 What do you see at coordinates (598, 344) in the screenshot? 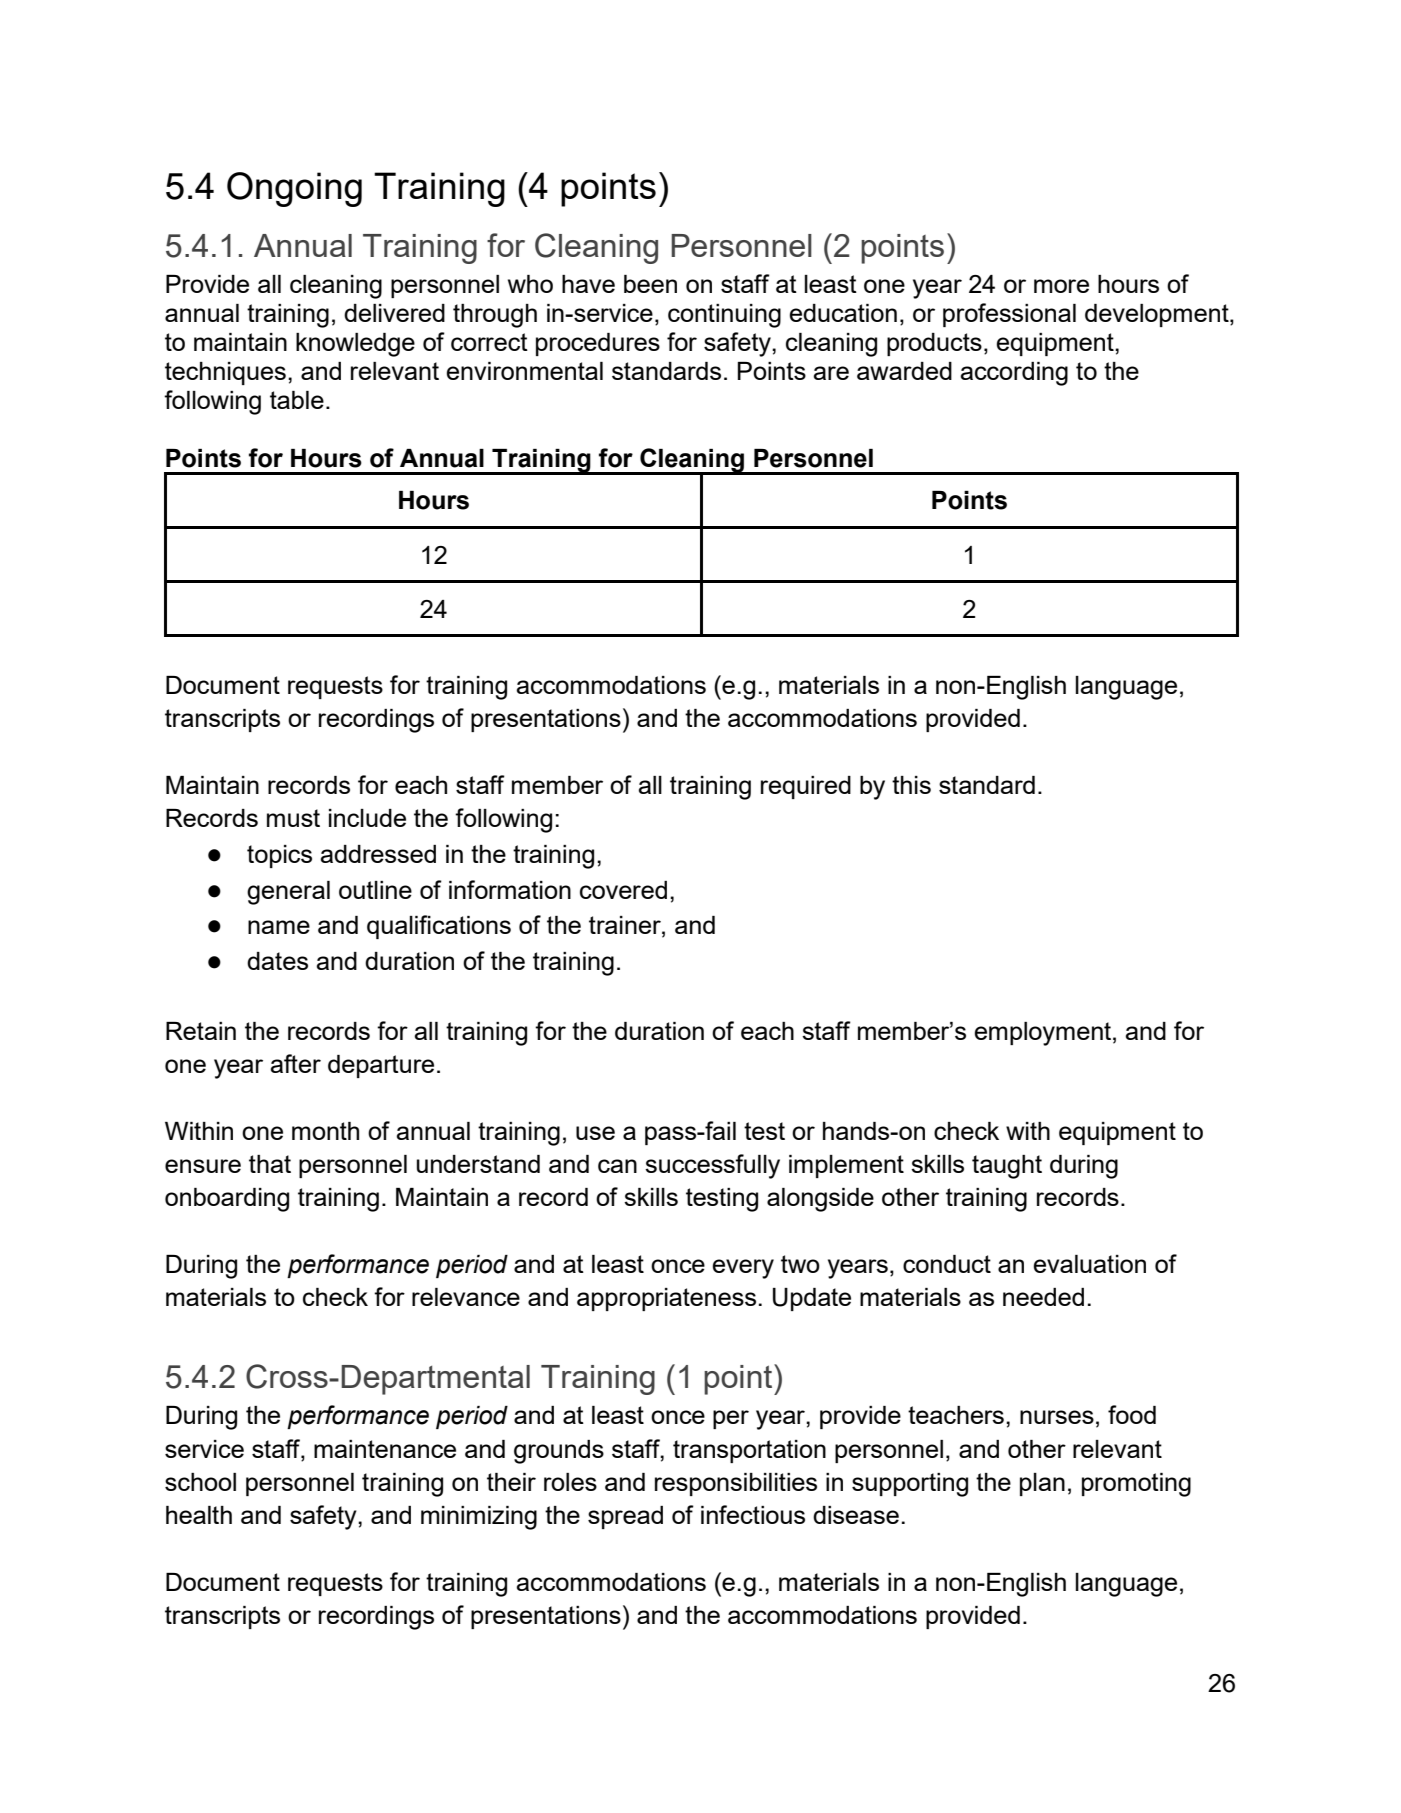
I see `procedures` at bounding box center [598, 344].
